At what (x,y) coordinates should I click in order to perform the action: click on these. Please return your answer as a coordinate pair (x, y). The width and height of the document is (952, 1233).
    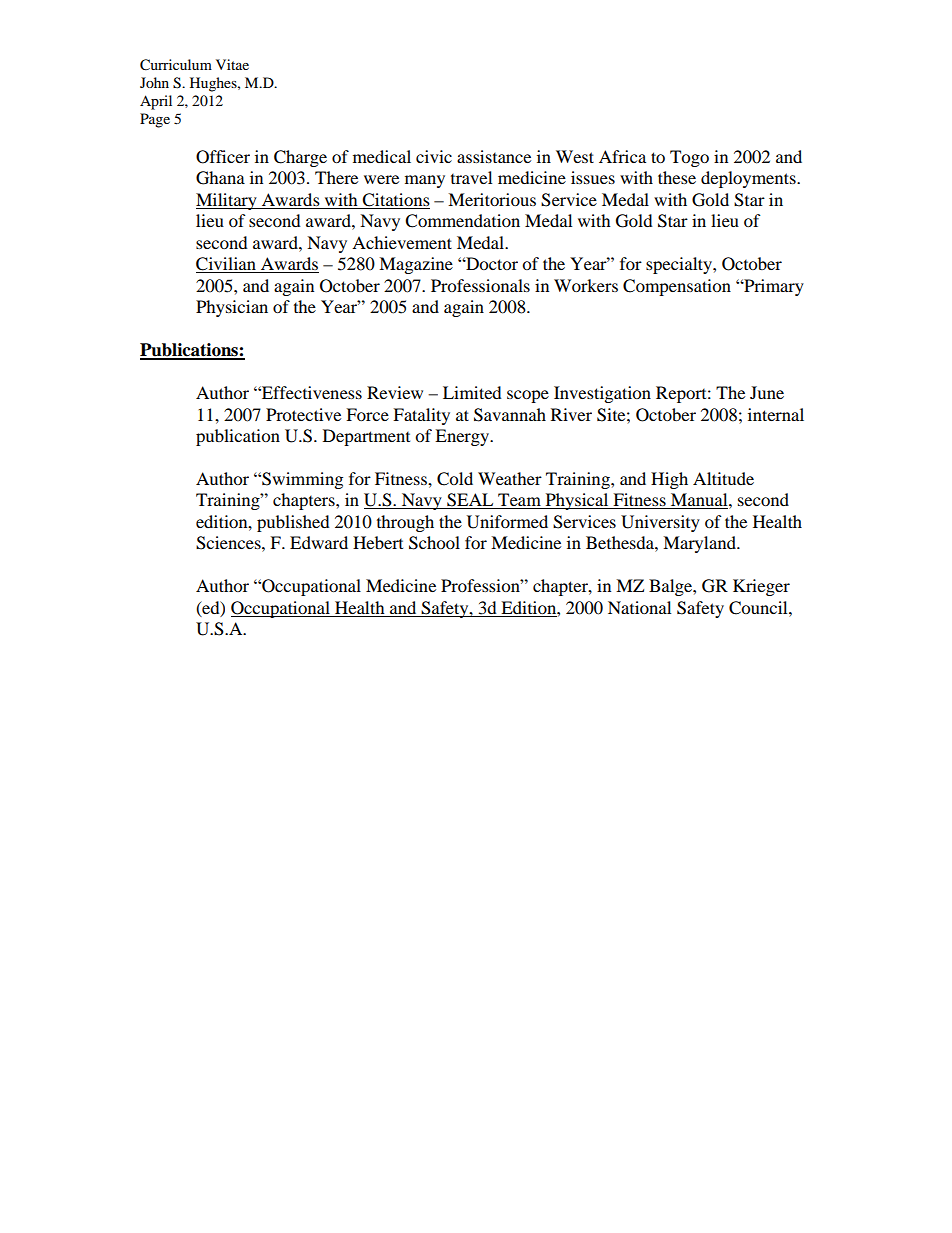
    Looking at the image, I should click on (677, 177).
